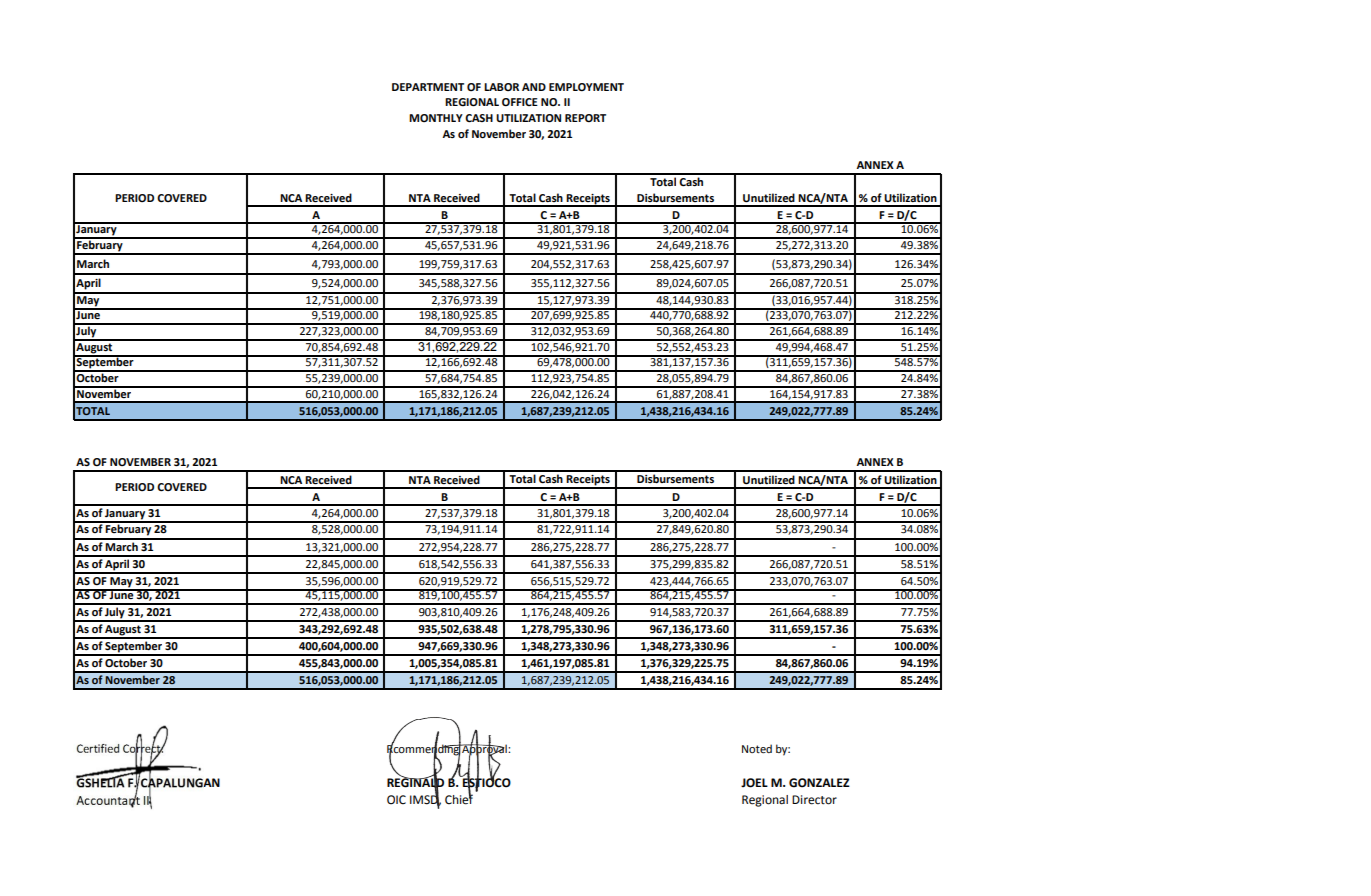 The width and height of the page is (1371, 896). I want to click on JOEL, so click(754, 783).
